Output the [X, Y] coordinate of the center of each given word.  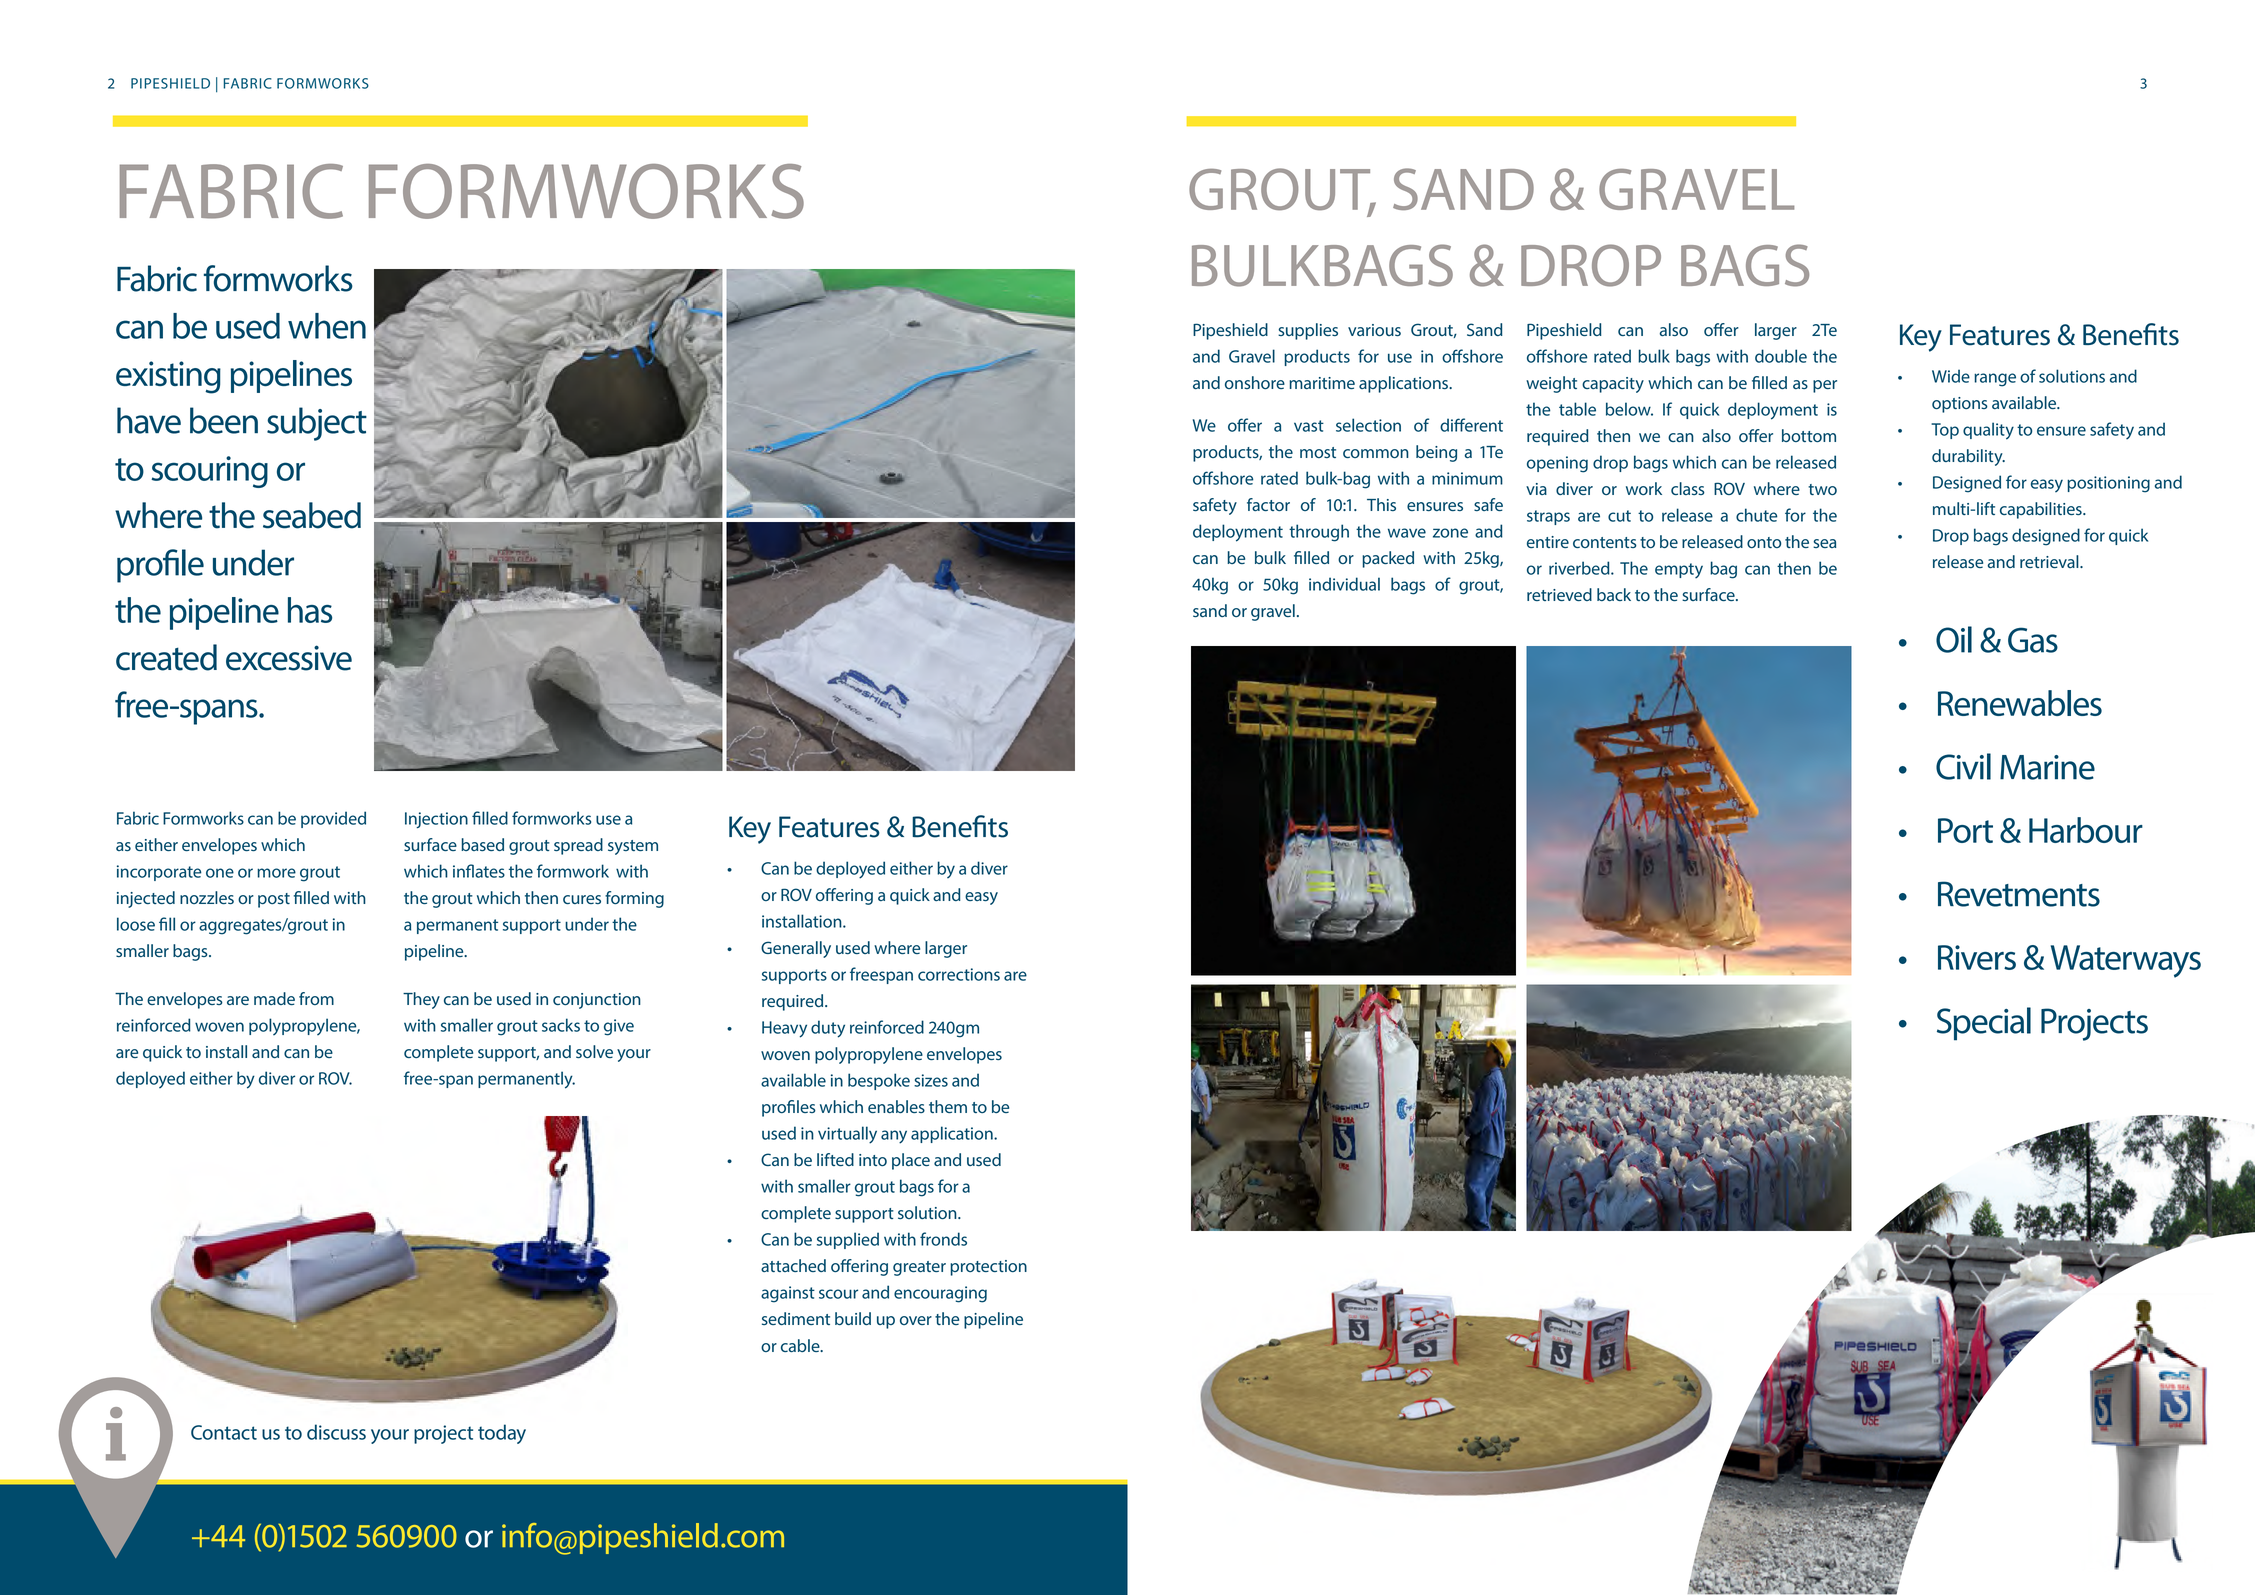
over [916, 1320]
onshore [1255, 382]
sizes [931, 1080]
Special [1984, 1024]
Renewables [2020, 703]
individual [1344, 584]
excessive [289, 658]
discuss [336, 1432]
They [421, 1000]
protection [988, 1268]
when [327, 326]
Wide [1951, 376]
